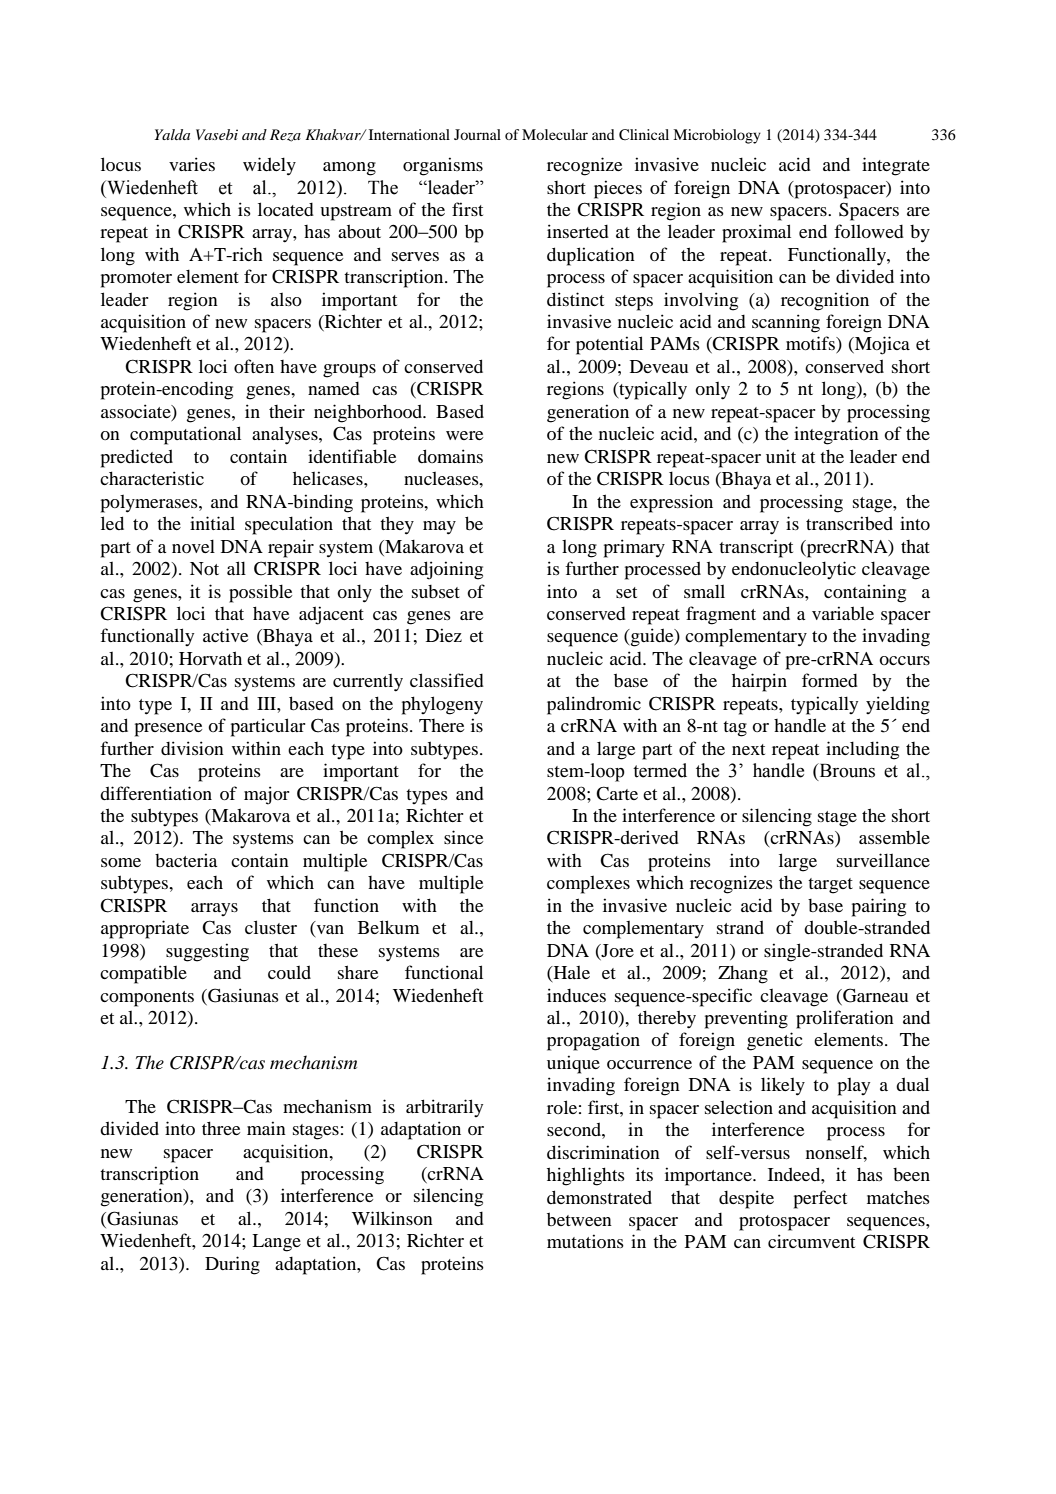 The image size is (1056, 1494). What do you see at coordinates (830, 680) in the image?
I see `formed` at bounding box center [830, 680].
